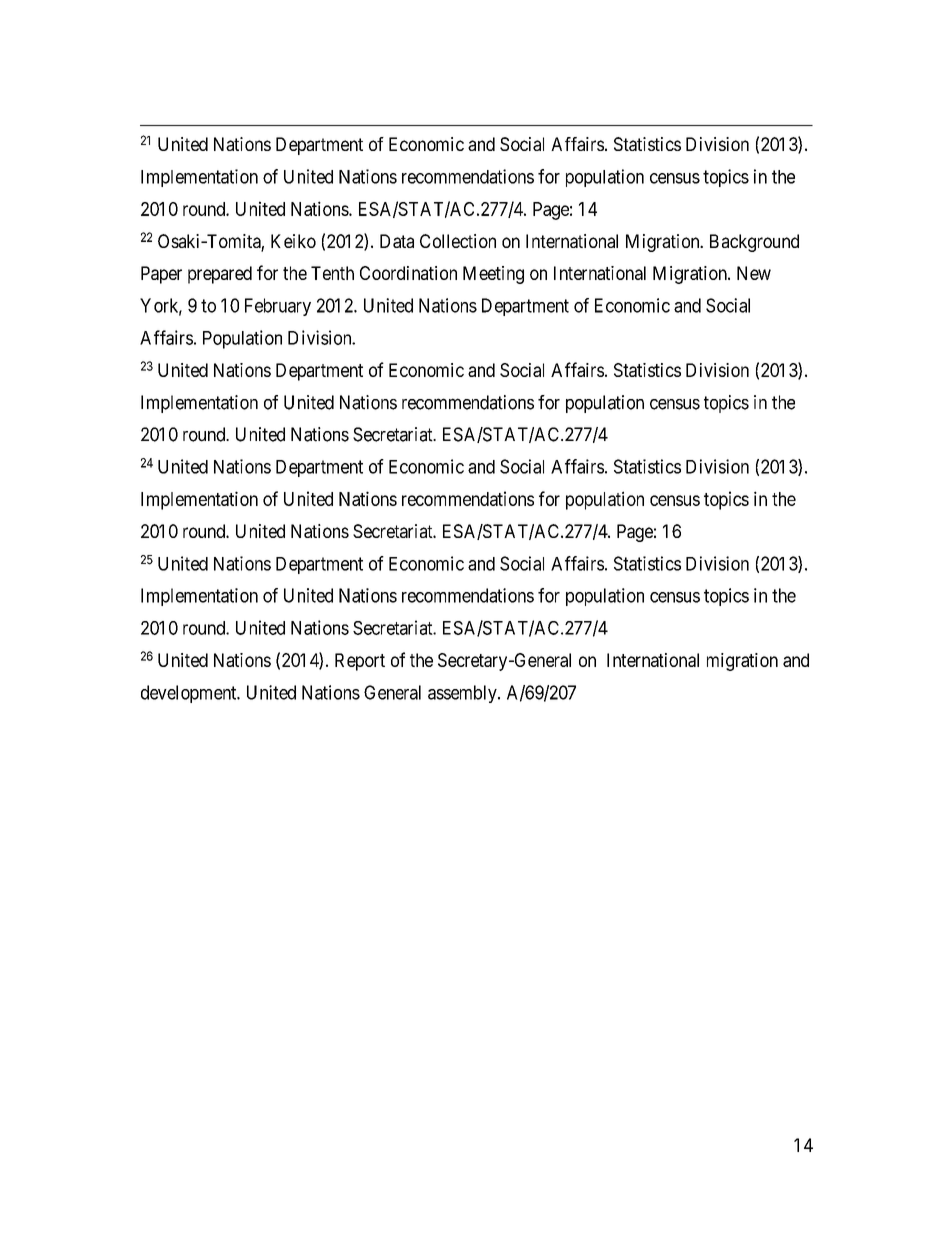 The image size is (952, 1233). I want to click on development, so click(190, 694).
